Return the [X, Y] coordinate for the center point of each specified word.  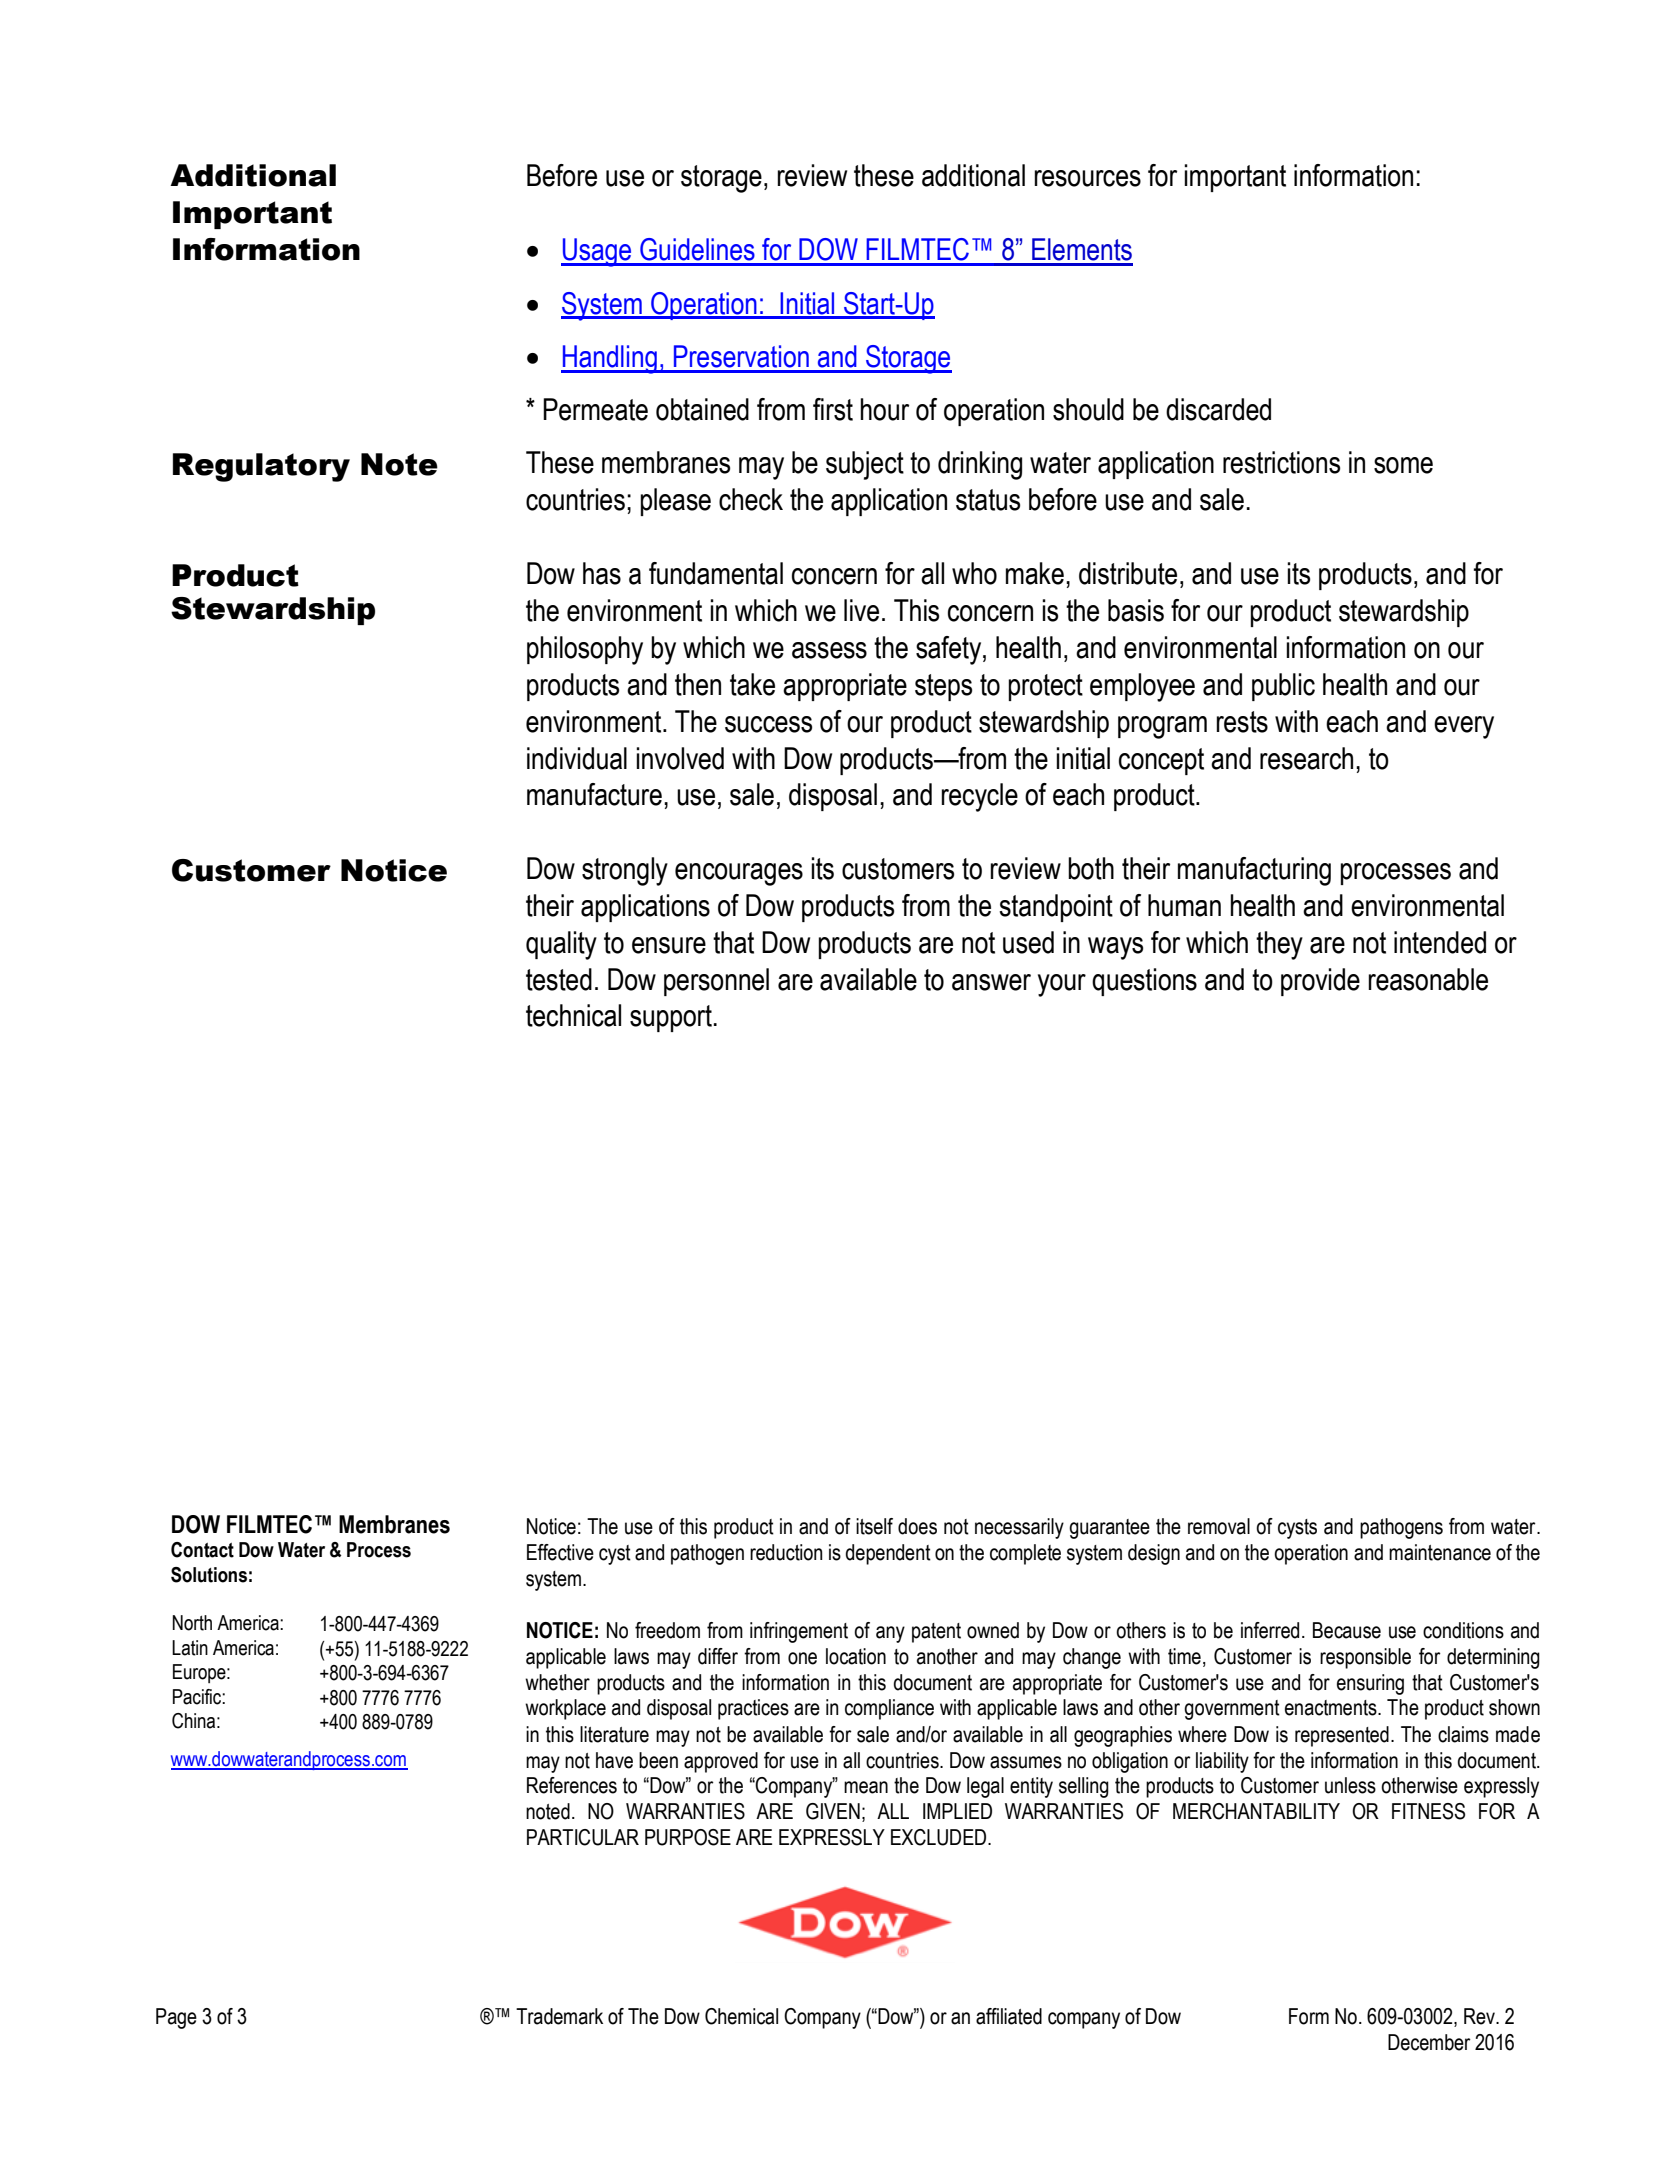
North [192, 1623]
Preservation [741, 356]
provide [1320, 982]
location [856, 1656]
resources [1087, 178]
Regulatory [261, 467]
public [1283, 687]
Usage [597, 252]
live [861, 610]
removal [1219, 1526]
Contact [202, 1550]
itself [874, 1526]
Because [1347, 1630]
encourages [739, 874]
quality [561, 945]
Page [176, 2018]
